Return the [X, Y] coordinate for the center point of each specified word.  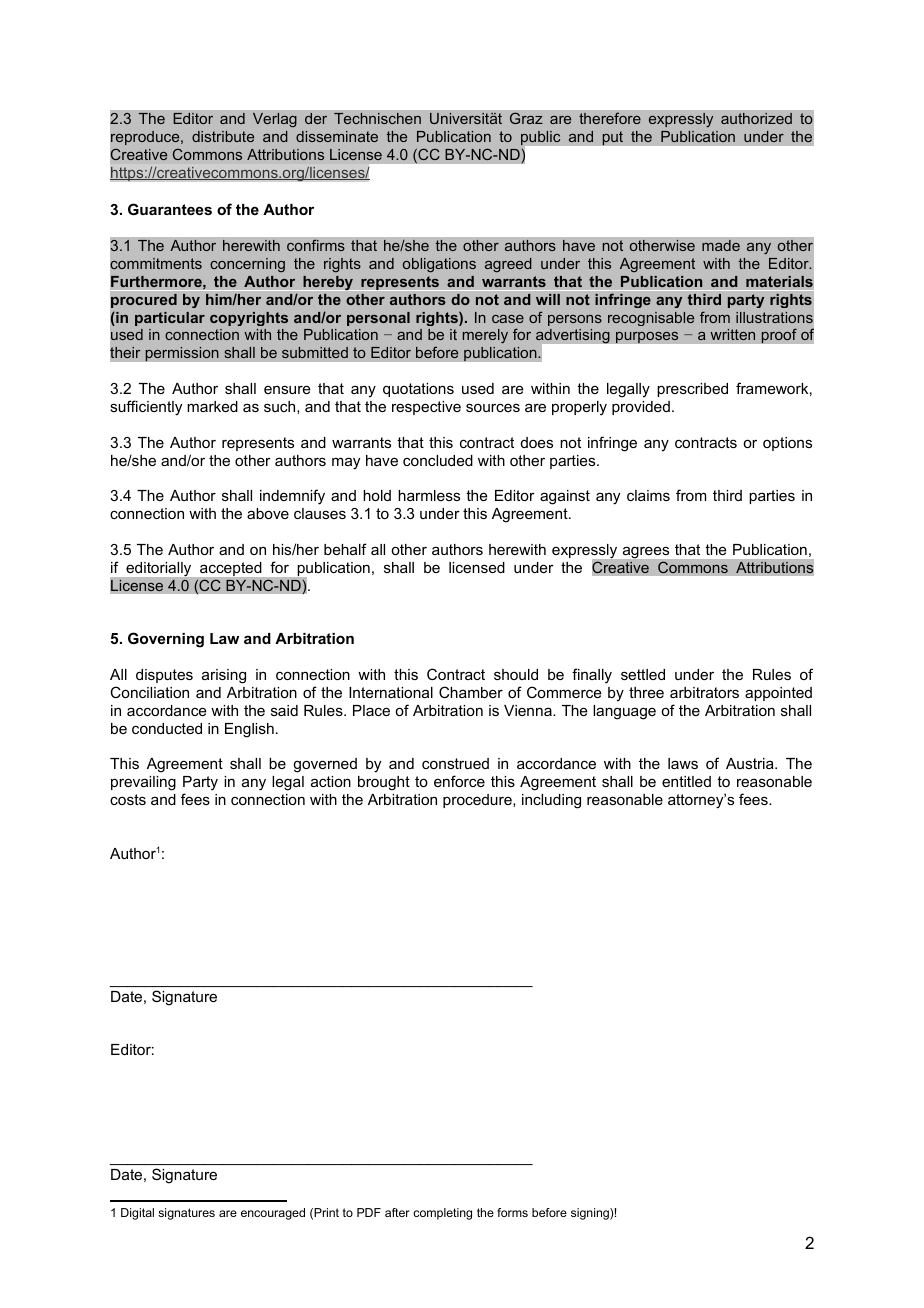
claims [648, 495]
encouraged [273, 1214]
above [268, 513]
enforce [459, 781]
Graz [526, 118]
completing [442, 1214]
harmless [429, 495]
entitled [686, 781]
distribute [223, 136]
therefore [610, 118]
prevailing [143, 783]
